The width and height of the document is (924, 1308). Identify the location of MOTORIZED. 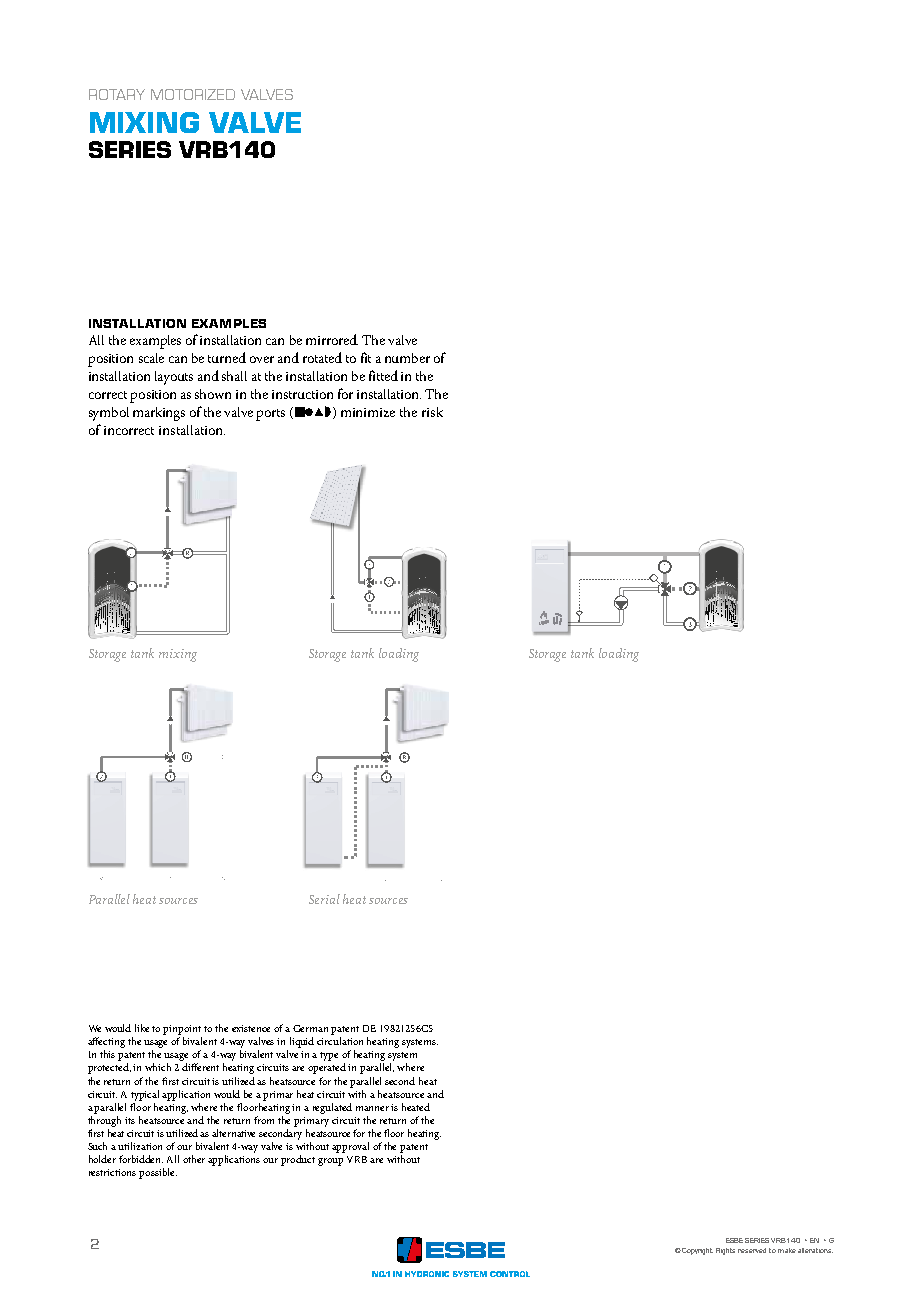
(193, 94).
